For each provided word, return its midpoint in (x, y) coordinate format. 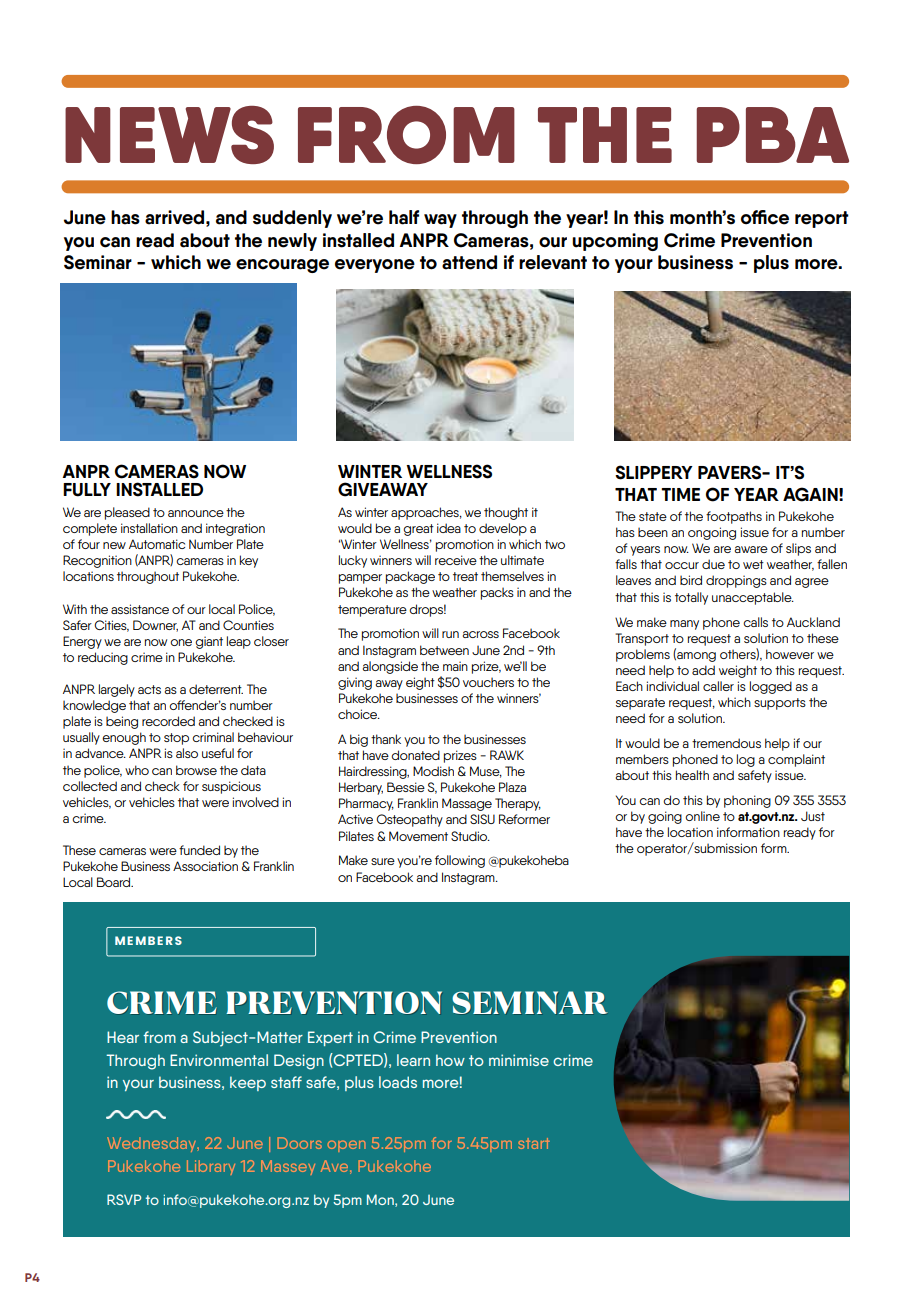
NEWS (169, 135)
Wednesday (152, 1144)
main (455, 666)
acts (149, 689)
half (404, 217)
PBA (773, 135)
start (534, 1143)
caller (718, 686)
